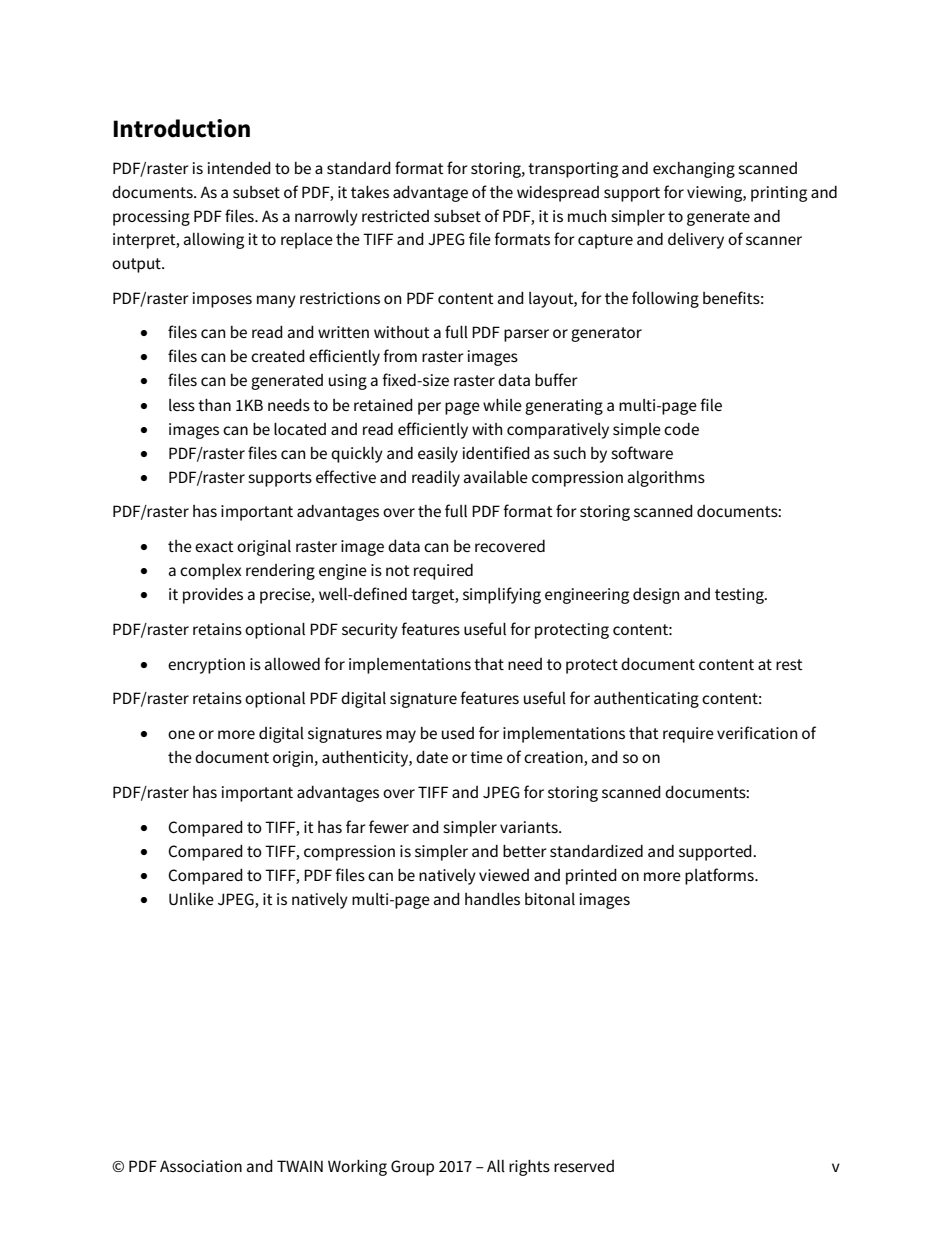 This image has width=952, height=1233. Describe the element at coordinates (584, 1166) in the image. I see `reserved` at that location.
